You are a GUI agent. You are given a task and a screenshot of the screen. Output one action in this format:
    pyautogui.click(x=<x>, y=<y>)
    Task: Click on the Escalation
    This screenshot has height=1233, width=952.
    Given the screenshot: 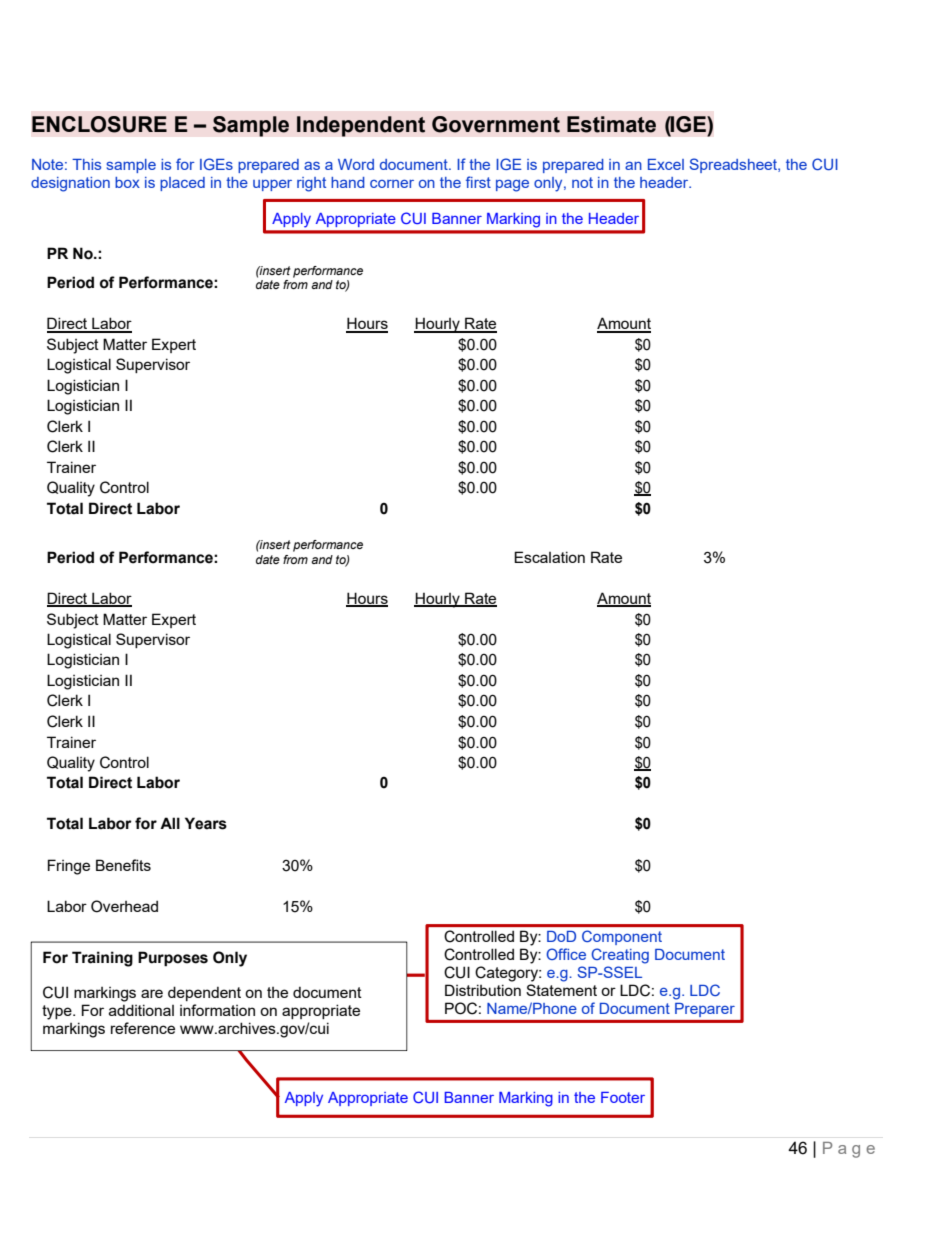 What is the action you would take?
    pyautogui.click(x=549, y=557)
